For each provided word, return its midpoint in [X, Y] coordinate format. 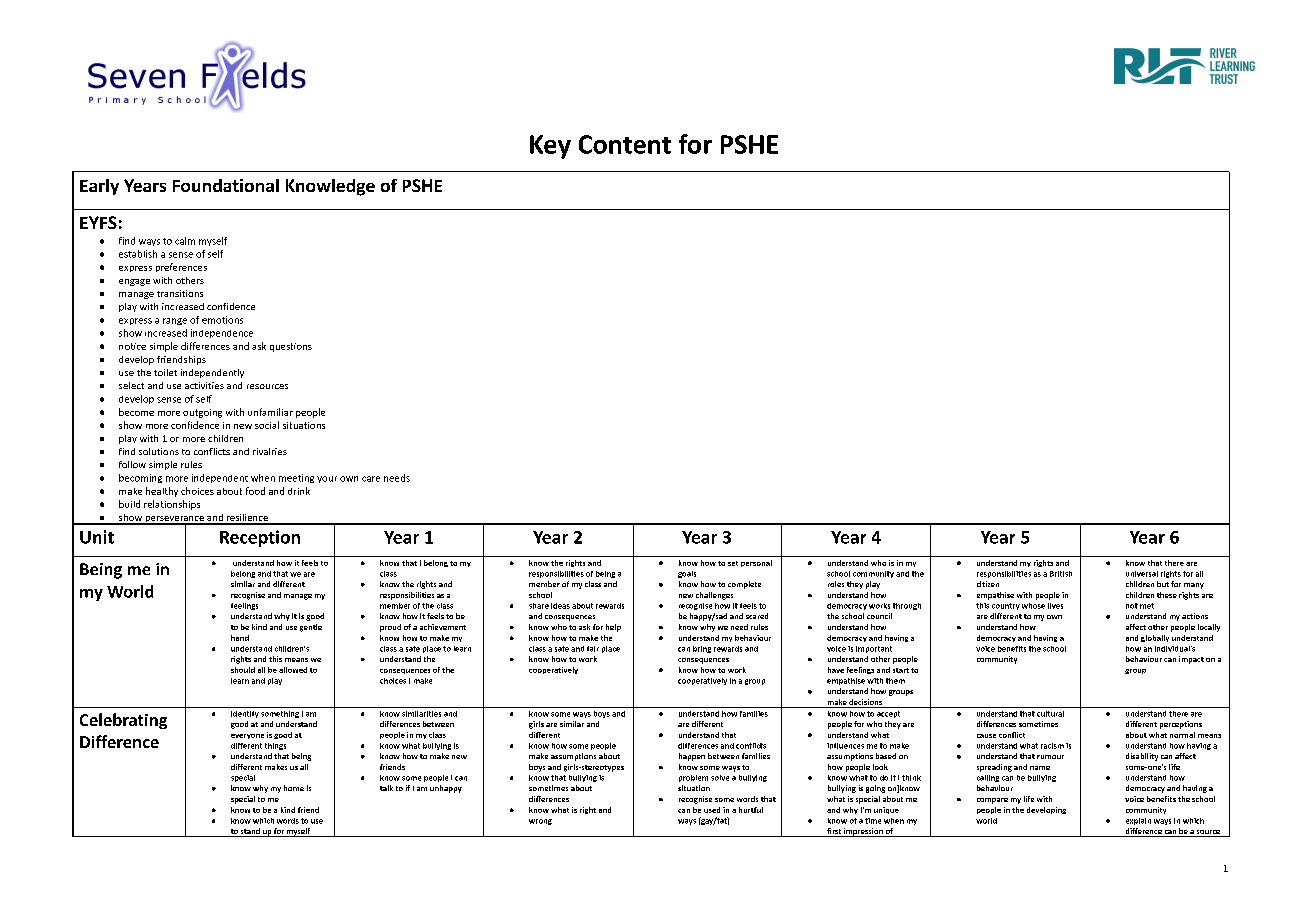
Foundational [226, 185]
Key [550, 147]
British [1061, 574]
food [255, 491]
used [712, 810]
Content [625, 144]
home [294, 788]
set [733, 563]
